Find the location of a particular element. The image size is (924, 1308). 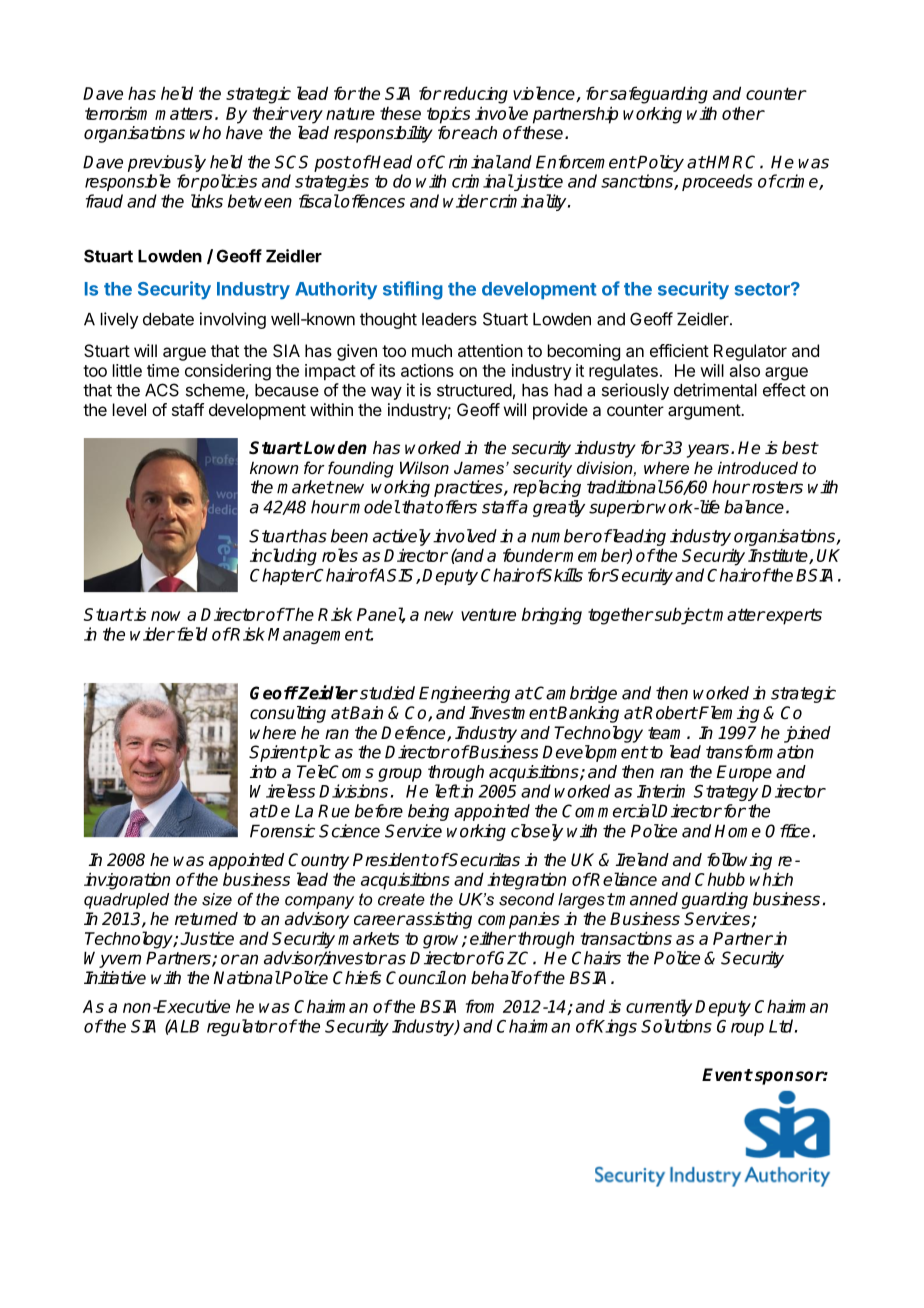

from is located at coordinates (480, 1006).
